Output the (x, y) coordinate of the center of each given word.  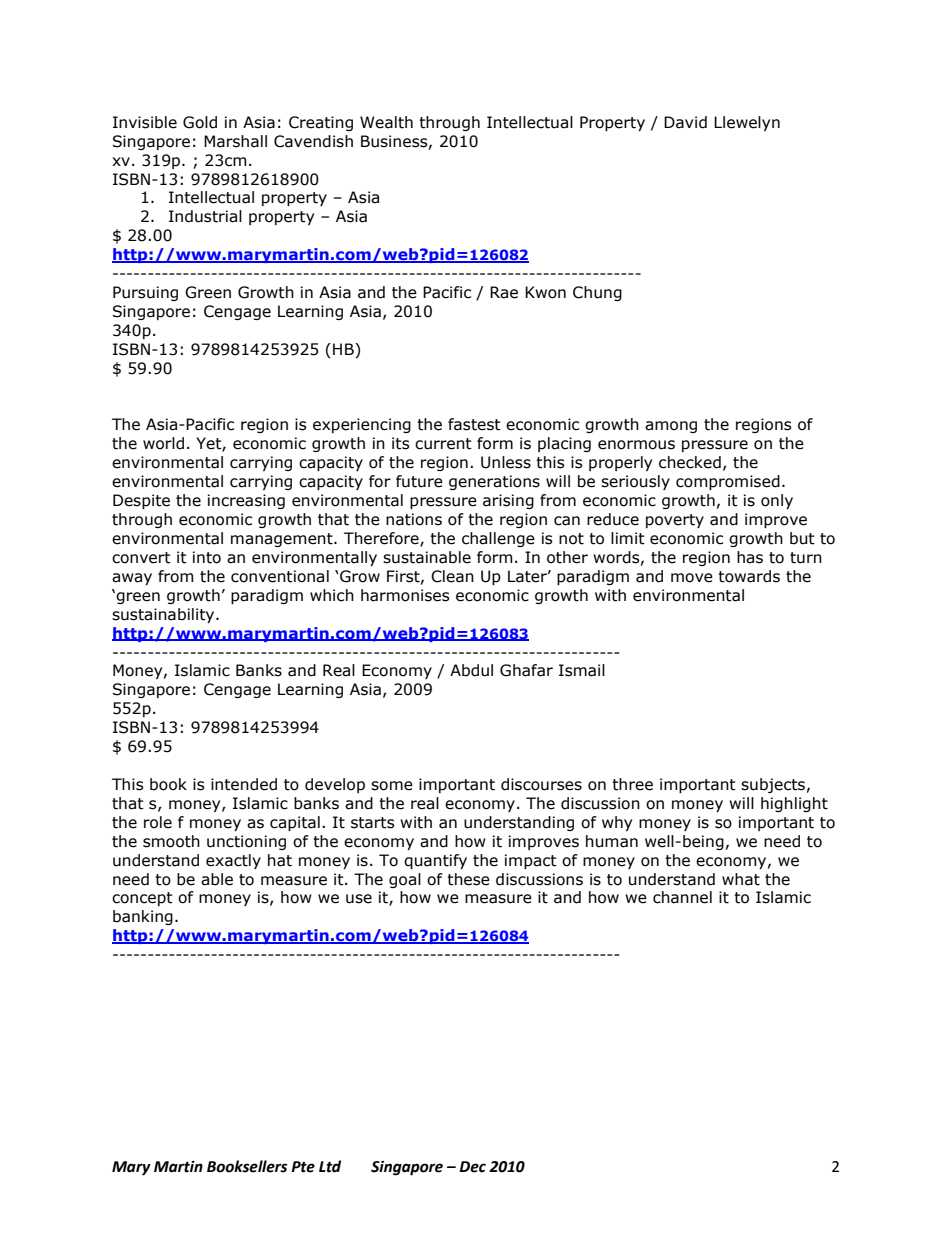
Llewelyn (747, 123)
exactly (233, 861)
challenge (498, 539)
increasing (246, 501)
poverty (675, 521)
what (741, 879)
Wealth (386, 122)
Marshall (235, 141)
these (468, 879)
